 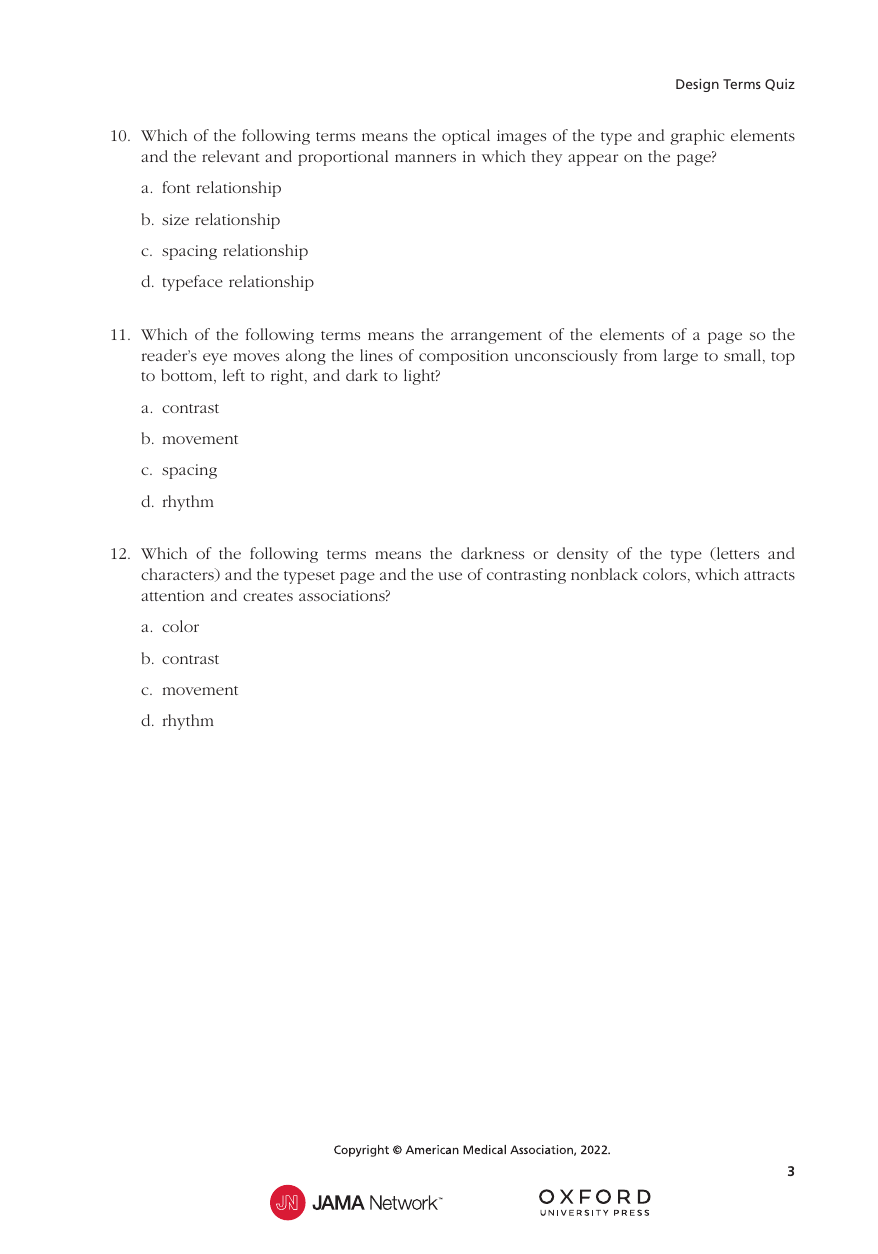 What do you see at coordinates (769, 575) in the image?
I see `attracts` at bounding box center [769, 575].
